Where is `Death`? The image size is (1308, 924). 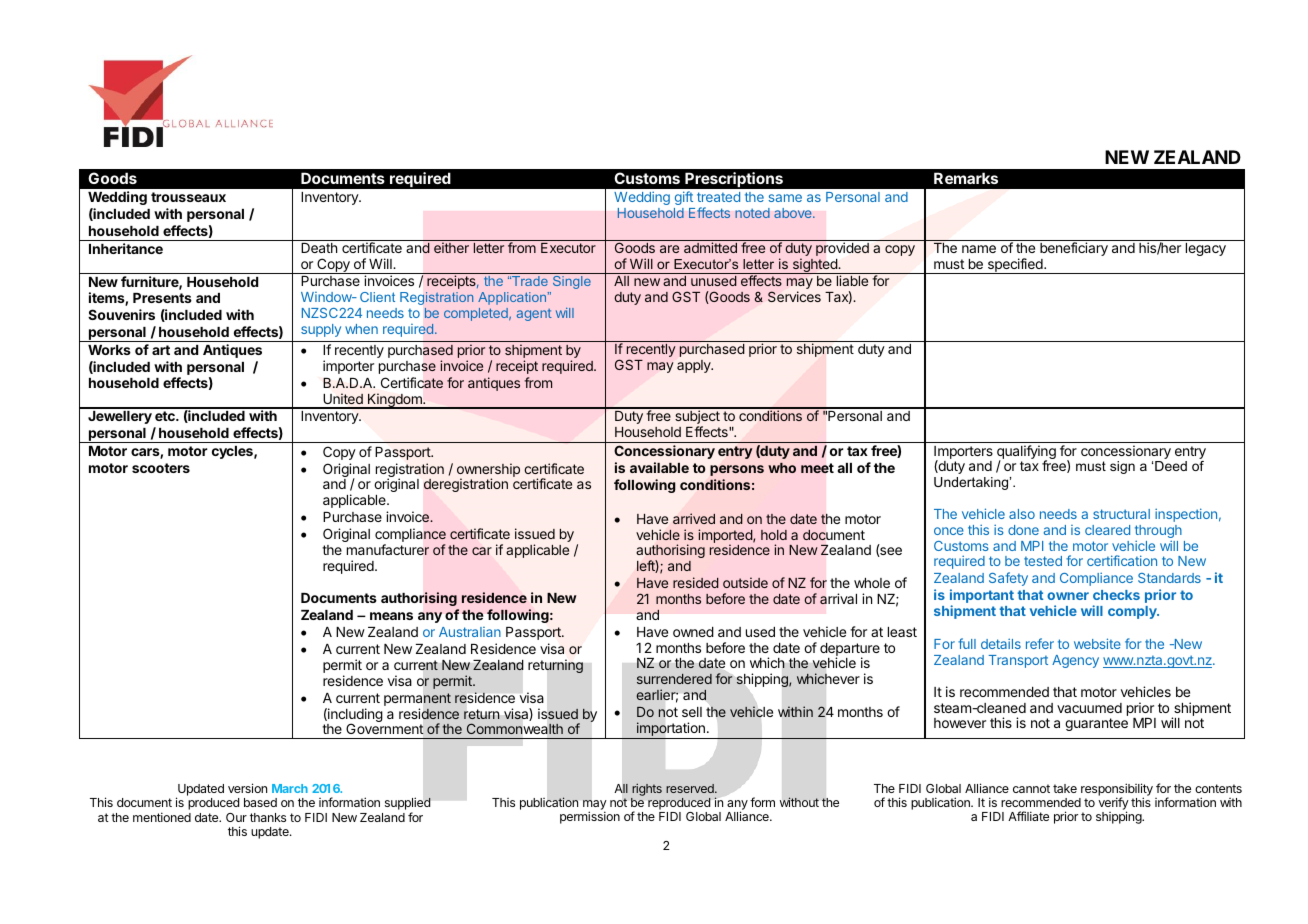 Death is located at coordinates (319, 248).
